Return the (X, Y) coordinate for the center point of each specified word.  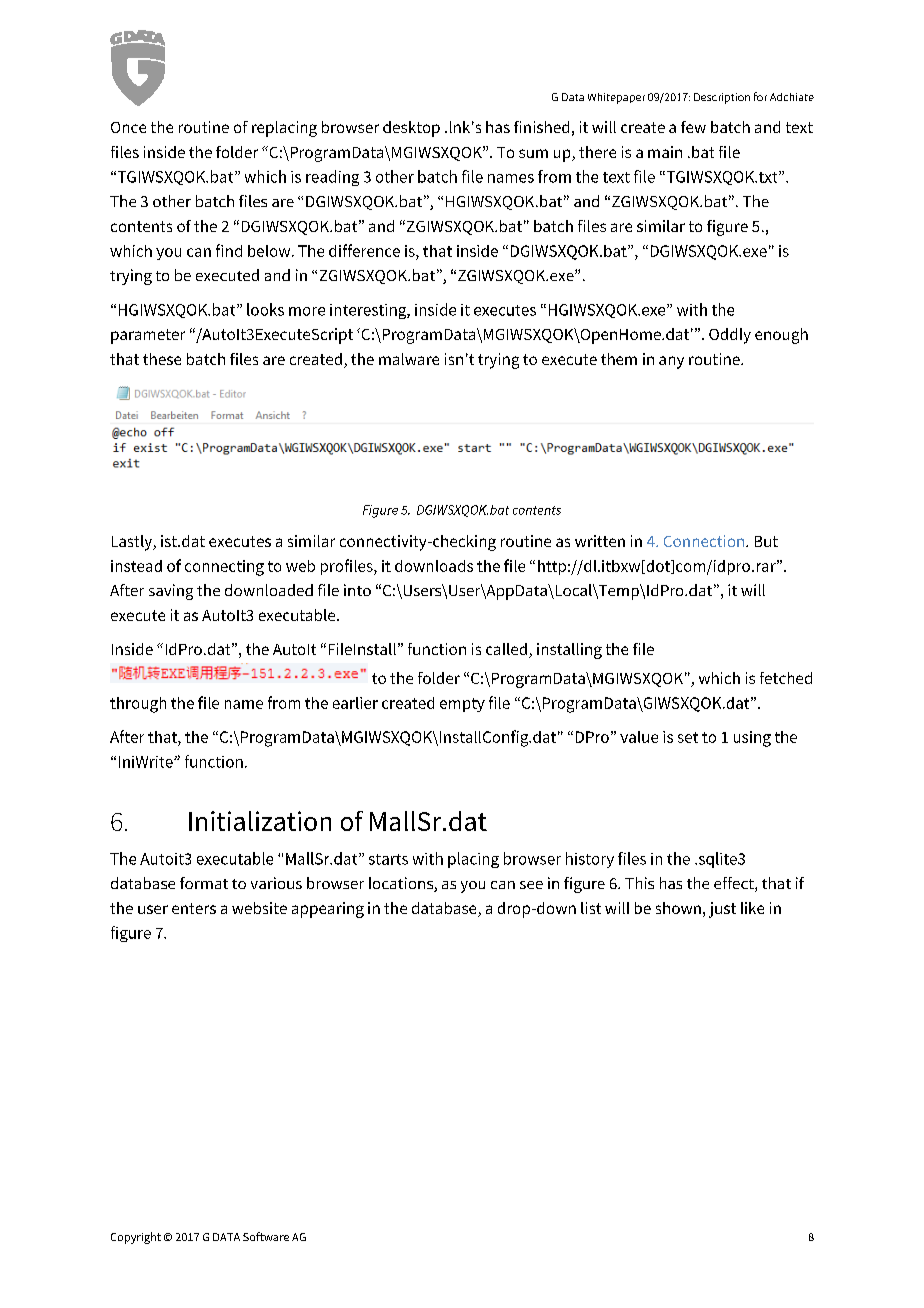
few (693, 127)
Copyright (136, 1238)
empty (462, 705)
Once (128, 127)
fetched (786, 678)
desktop (411, 129)
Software (266, 1236)
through (138, 705)
